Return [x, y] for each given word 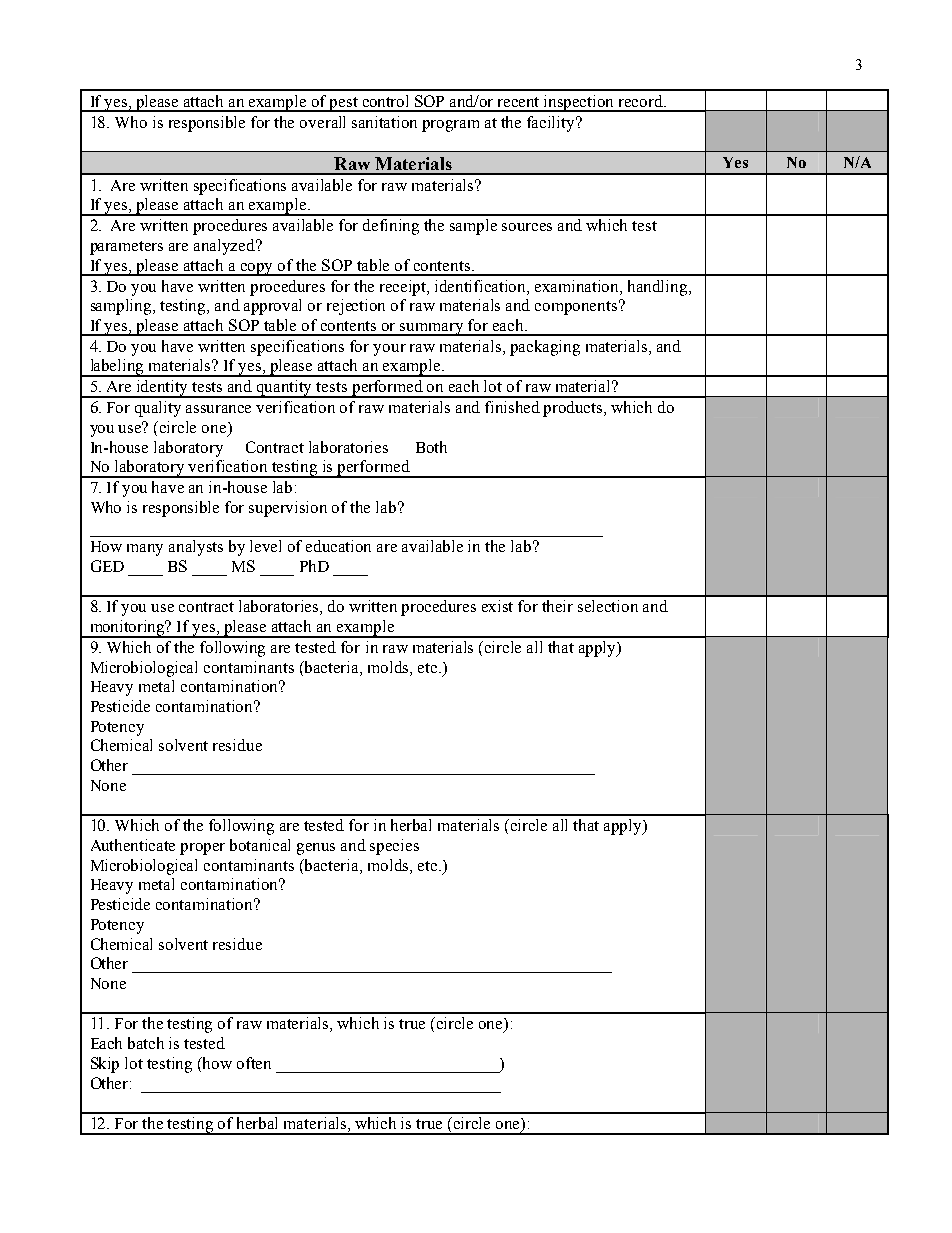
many [145, 550]
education [338, 546]
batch [146, 1043]
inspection [579, 103]
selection [608, 606]
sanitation [384, 122]
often [254, 1063]
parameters [126, 248]
